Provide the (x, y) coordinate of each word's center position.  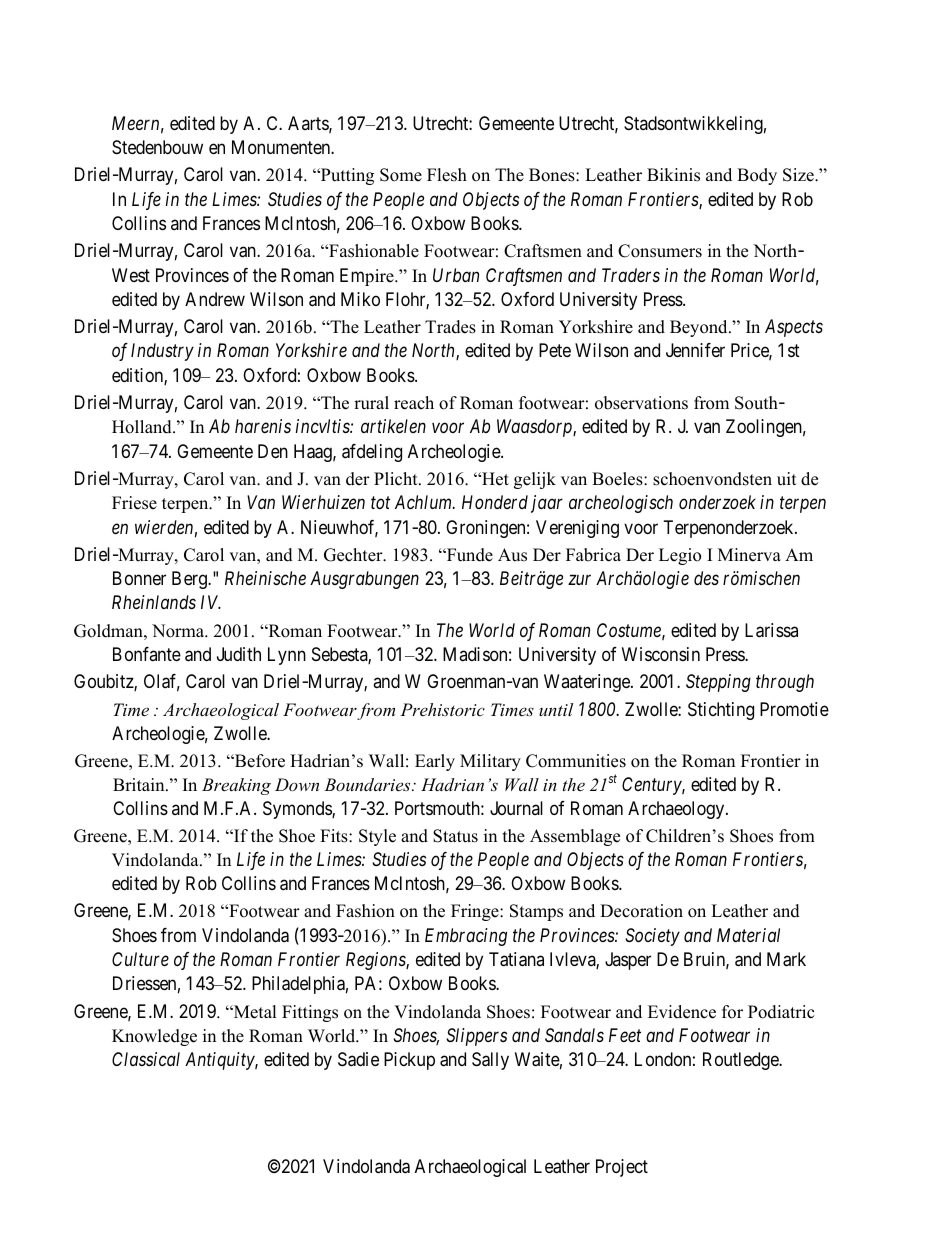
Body (757, 176)
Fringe (476, 912)
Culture (140, 959)
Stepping (718, 683)
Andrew (215, 299)
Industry (162, 352)
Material (748, 935)
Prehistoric (442, 709)
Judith (239, 654)
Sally (490, 1061)
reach (414, 403)
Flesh (447, 175)
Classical (146, 1059)
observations (641, 403)
